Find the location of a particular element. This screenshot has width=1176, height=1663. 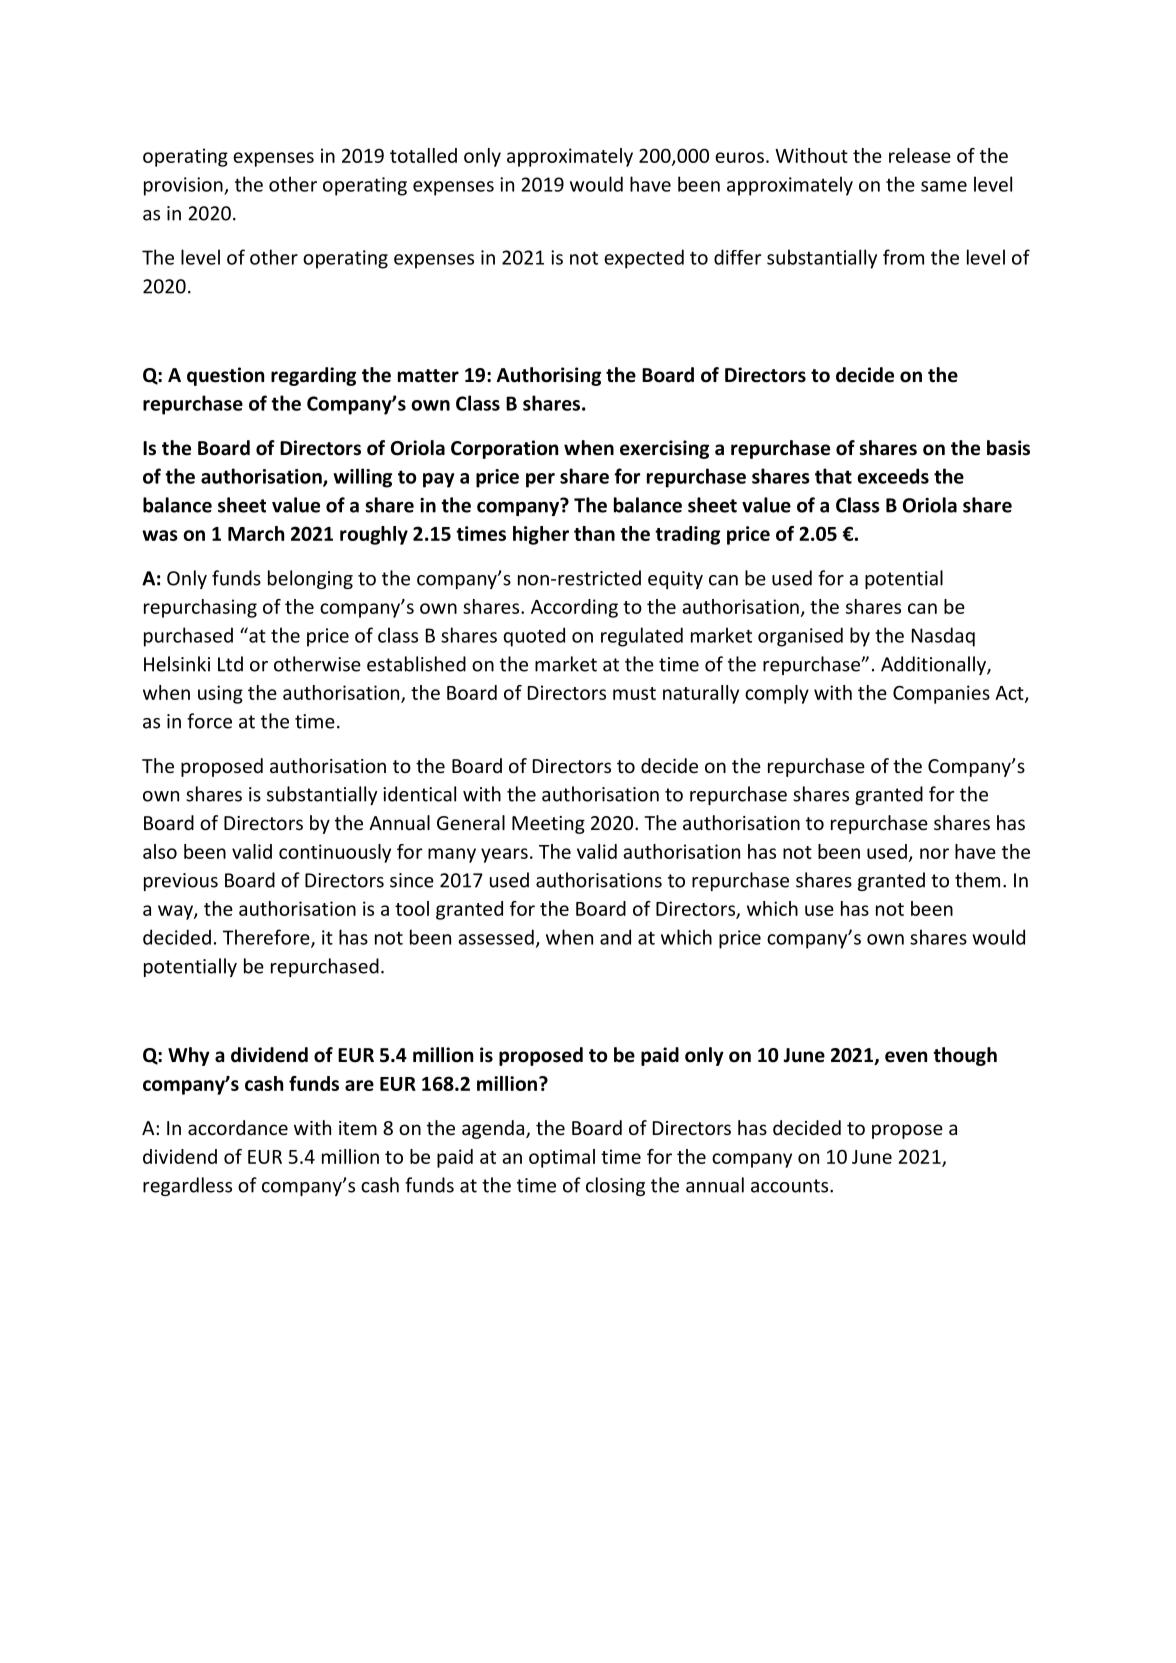

continuously is located at coordinates (335, 853).
